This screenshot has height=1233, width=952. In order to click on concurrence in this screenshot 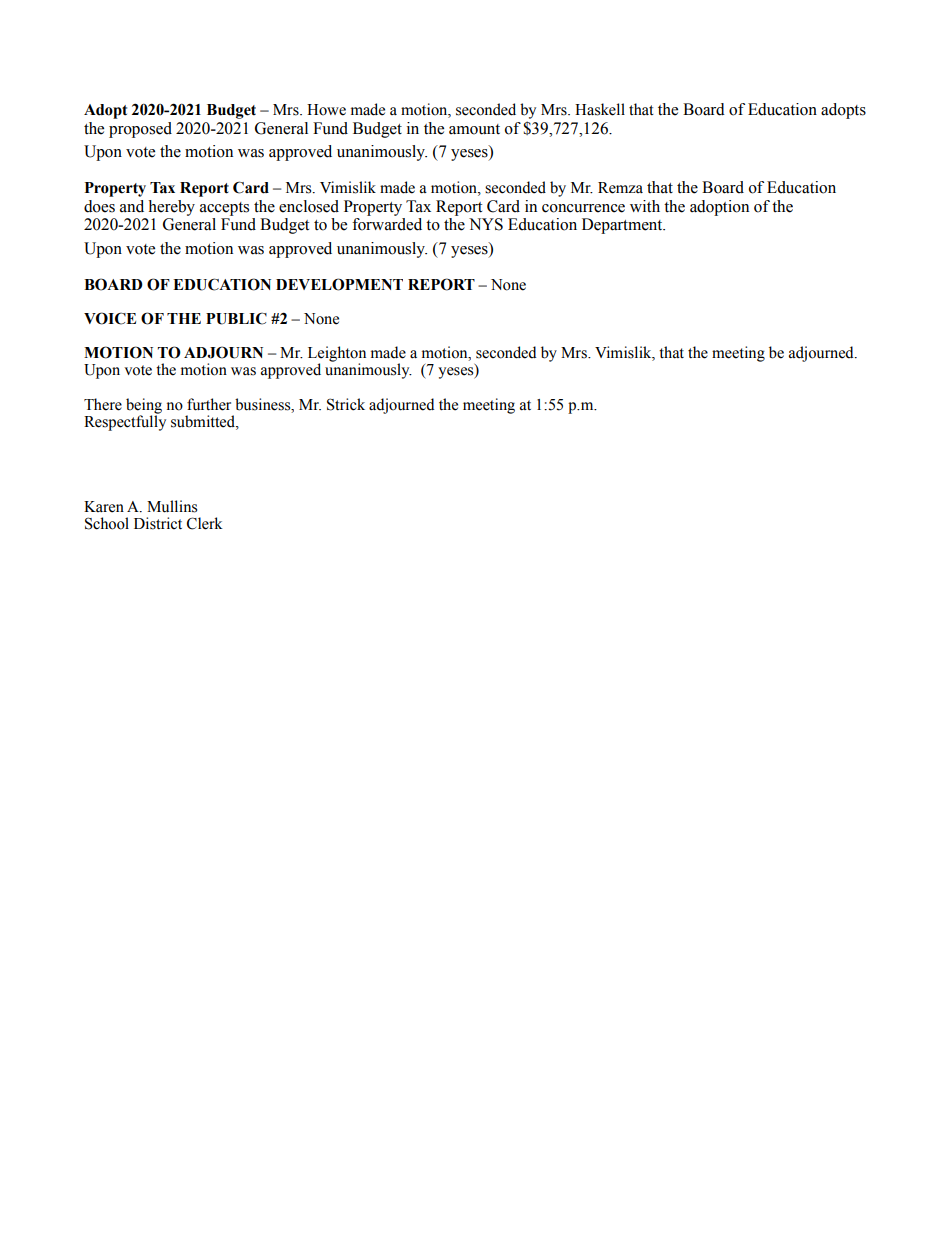, I will do `click(583, 208)`.
